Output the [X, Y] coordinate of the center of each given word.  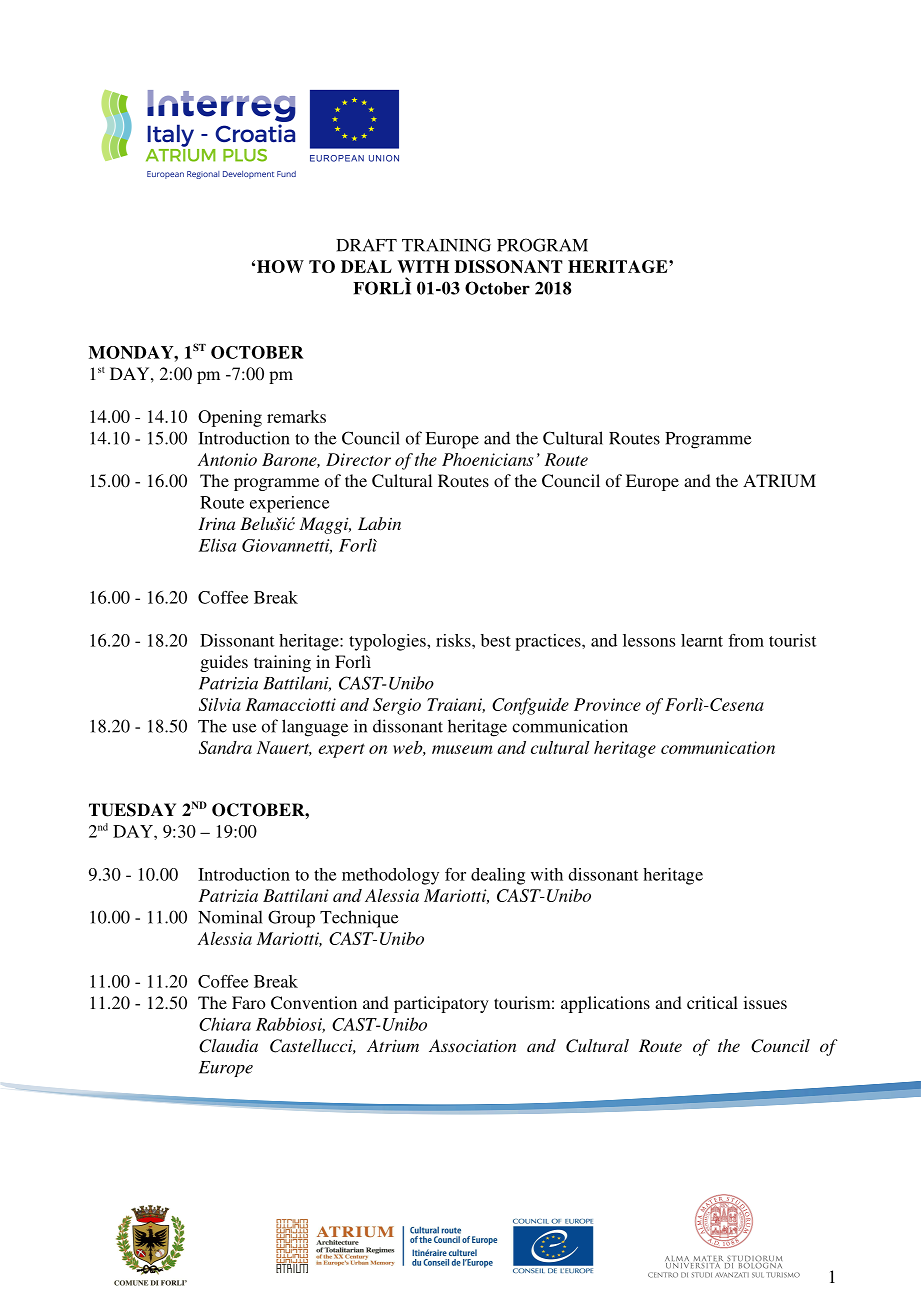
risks [454, 640]
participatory [441, 1004]
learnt [702, 640]
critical [712, 1002]
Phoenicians [487, 459]
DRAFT [366, 245]
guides [224, 663]
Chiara [225, 1024]
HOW [280, 266]
